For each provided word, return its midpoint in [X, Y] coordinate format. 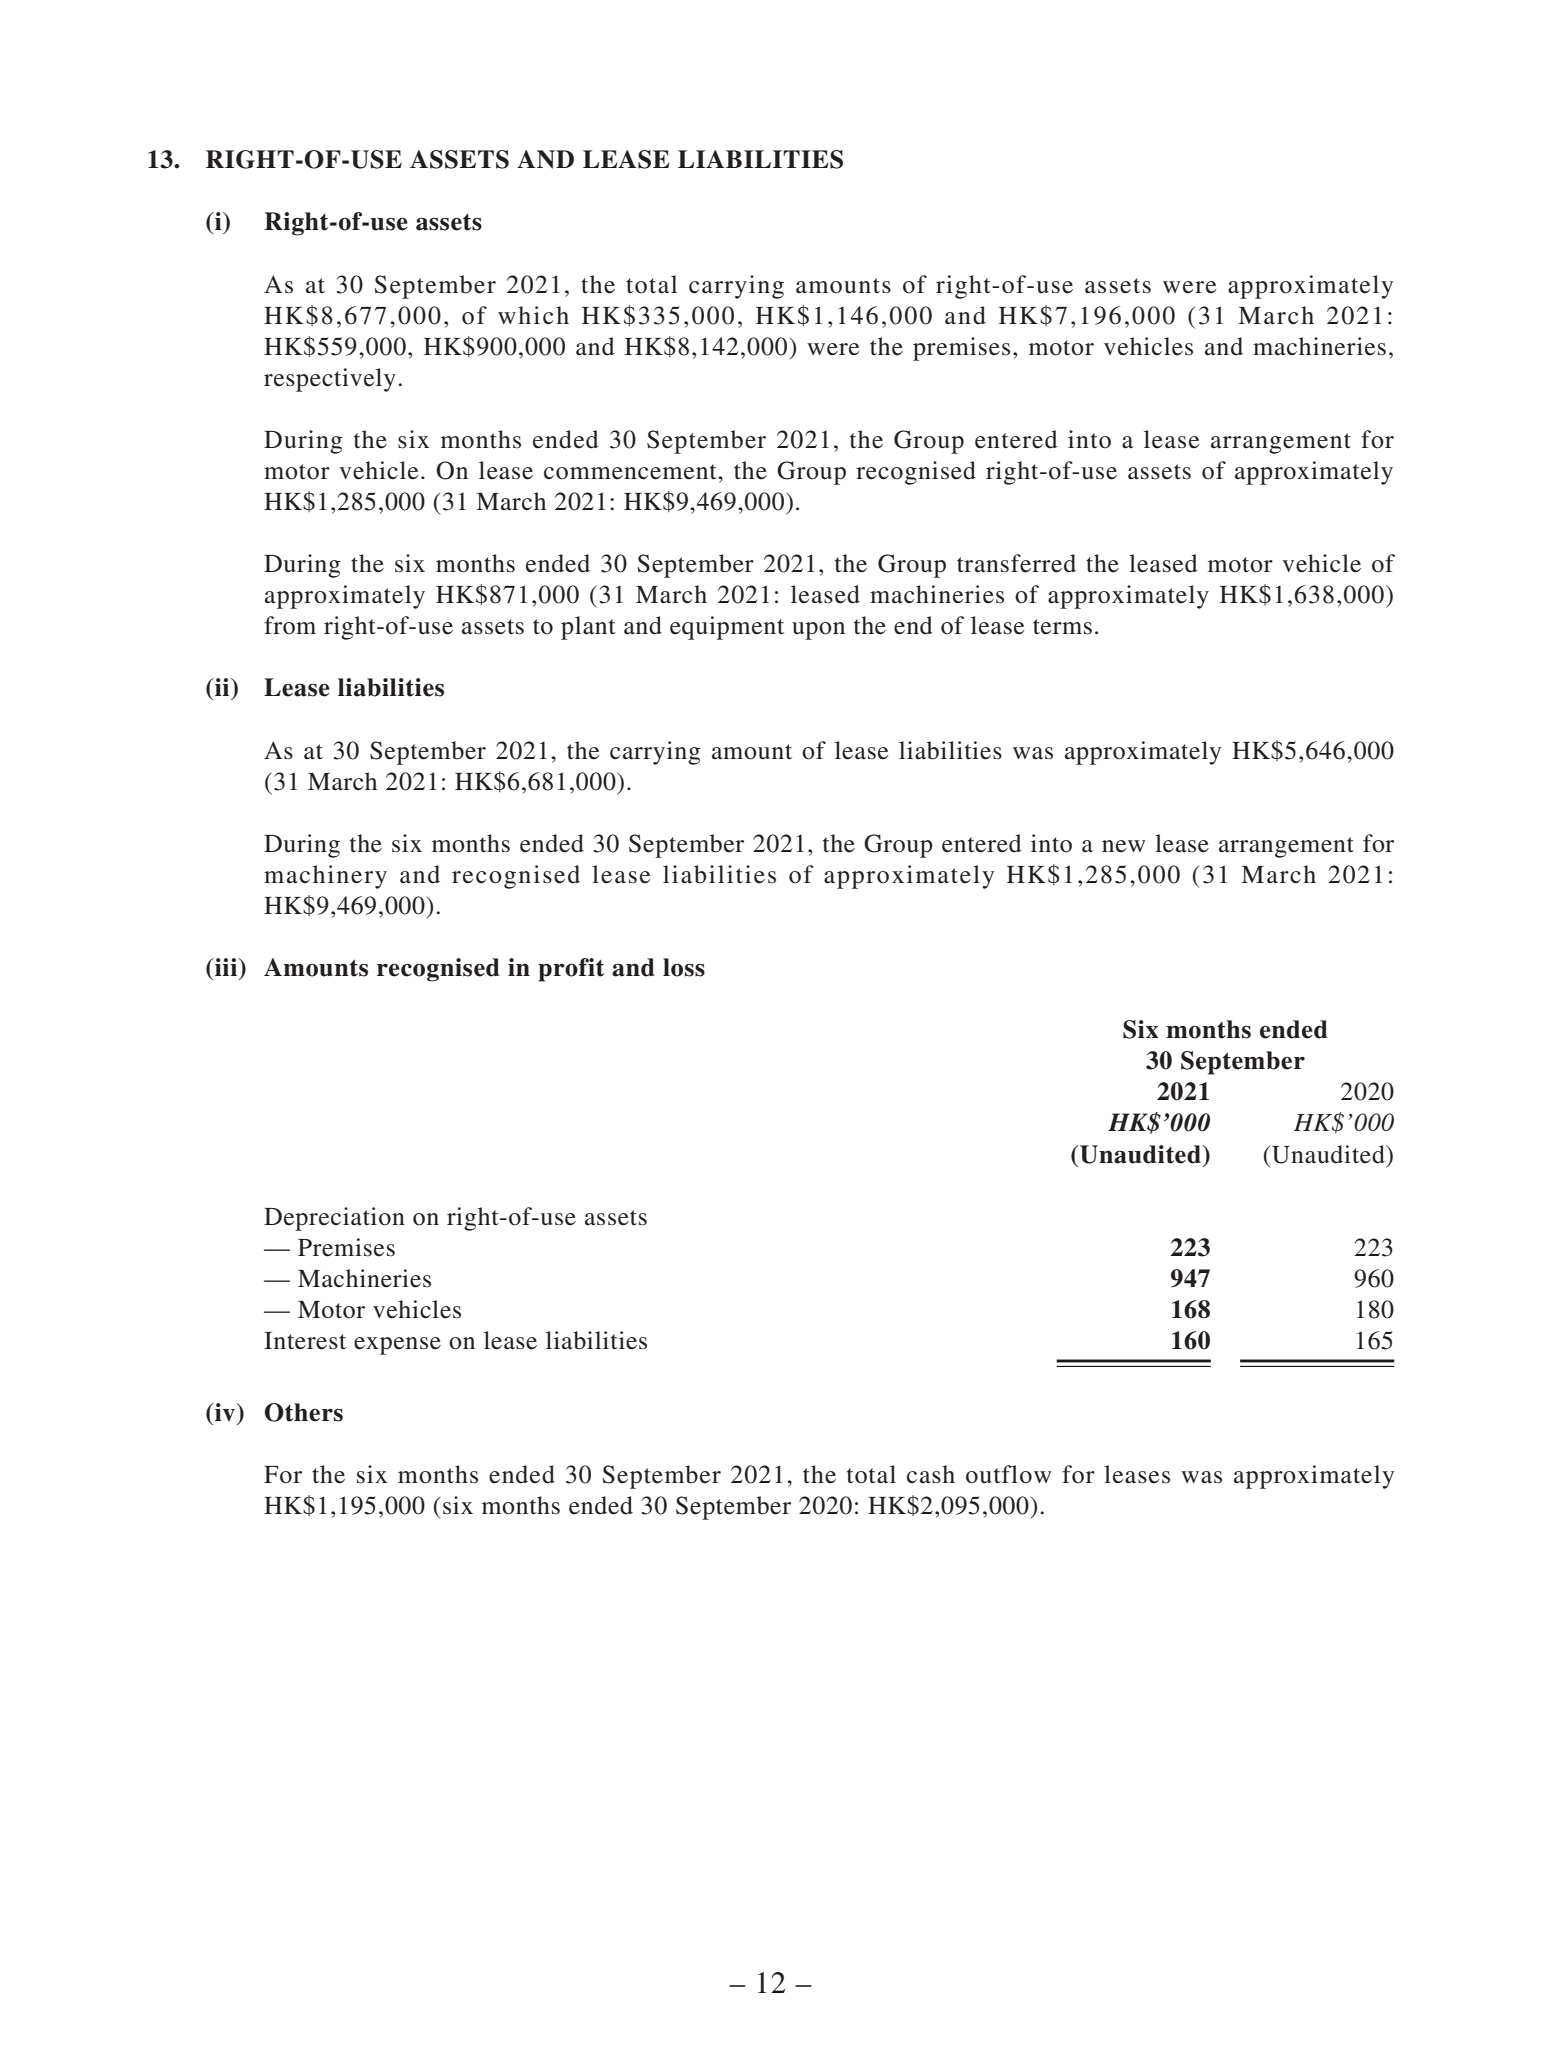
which [533, 315]
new [1123, 846]
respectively [330, 380]
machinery [325, 877]
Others [304, 1412]
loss [684, 967]
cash [931, 1474]
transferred [1016, 563]
